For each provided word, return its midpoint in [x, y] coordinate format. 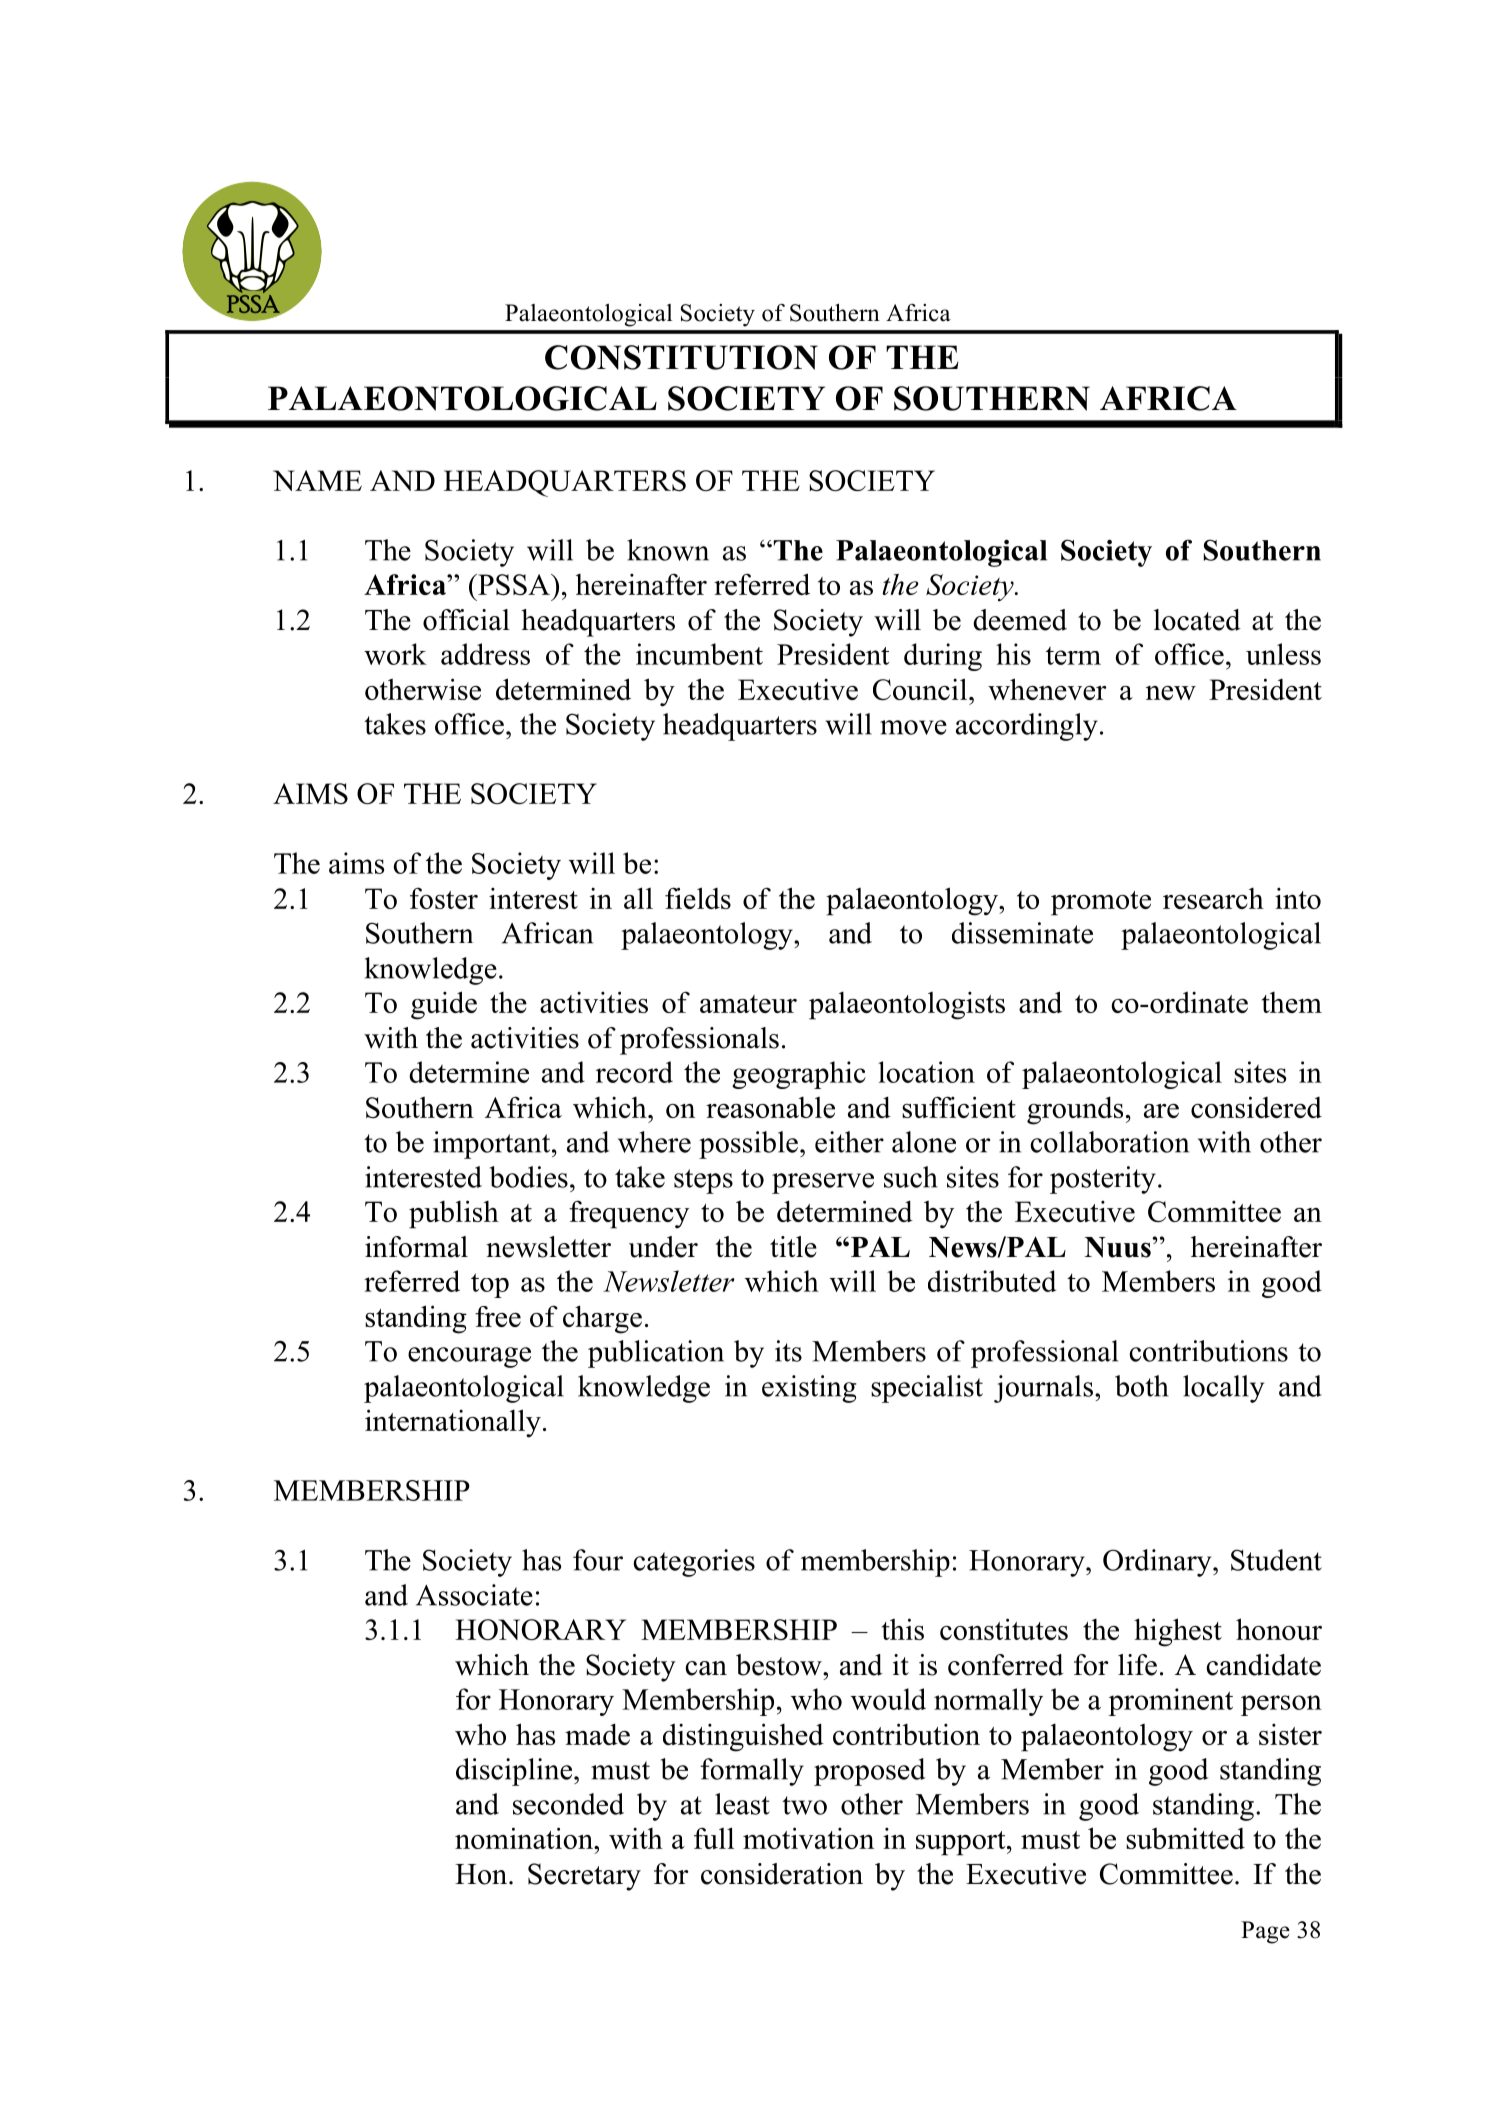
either [849, 1142]
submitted [1185, 1838]
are [1161, 1111]
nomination [525, 1838]
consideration [782, 1874]
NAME [317, 480]
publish [454, 1214]
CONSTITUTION [681, 357]
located [1197, 620]
